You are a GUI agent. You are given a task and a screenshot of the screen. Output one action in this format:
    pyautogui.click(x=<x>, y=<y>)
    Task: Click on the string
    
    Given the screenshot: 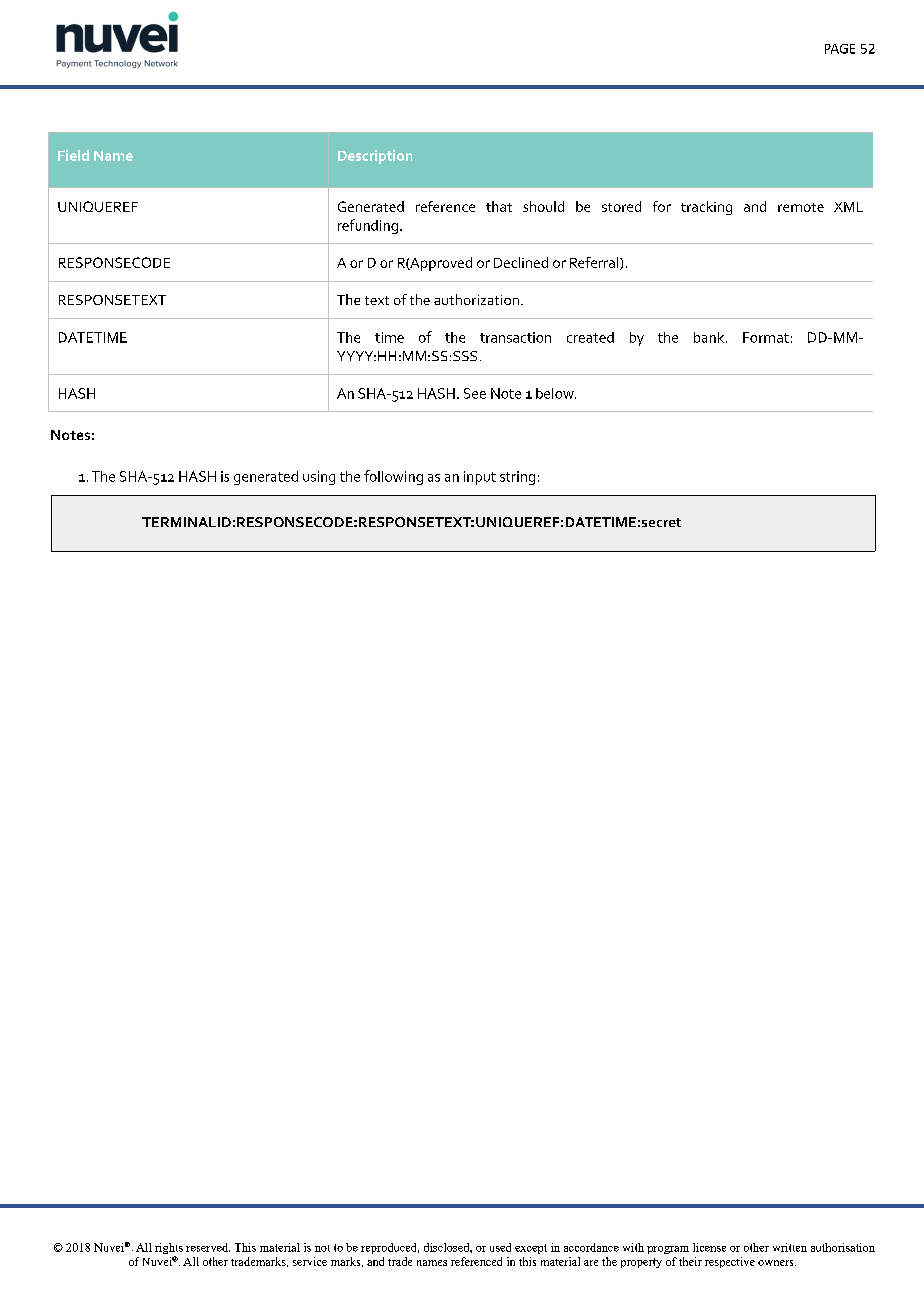 What is the action you would take?
    pyautogui.click(x=517, y=478)
